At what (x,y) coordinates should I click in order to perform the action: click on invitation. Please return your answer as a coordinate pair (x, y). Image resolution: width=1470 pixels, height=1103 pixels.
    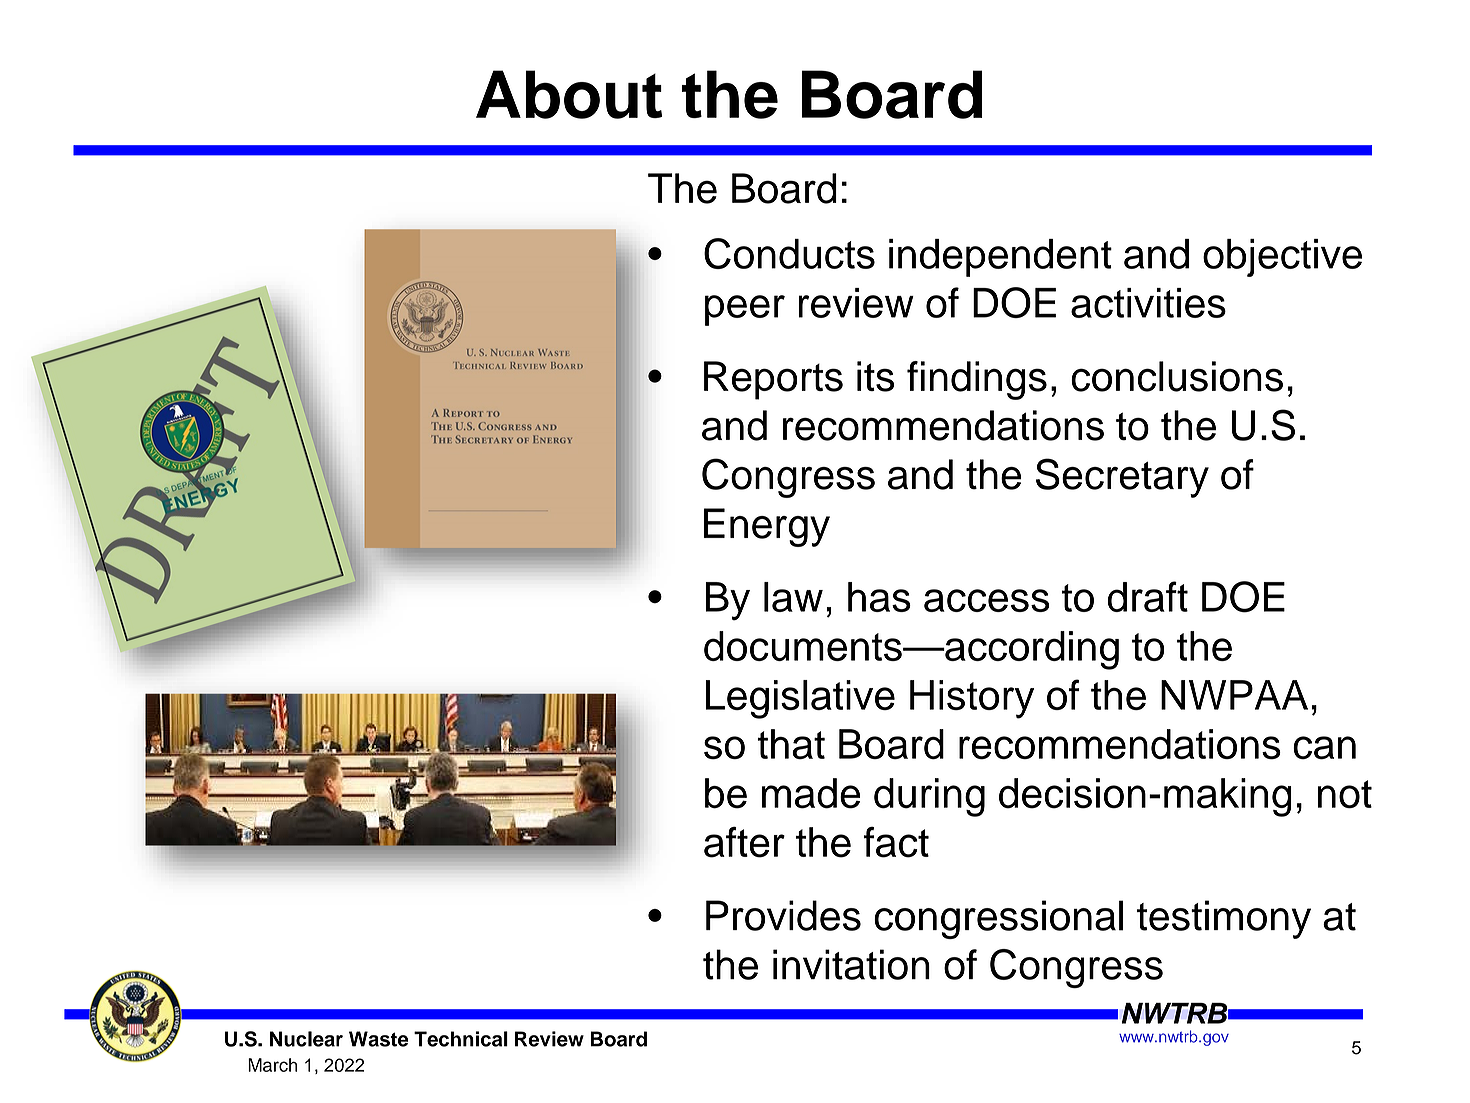
    Looking at the image, I should click on (851, 964).
